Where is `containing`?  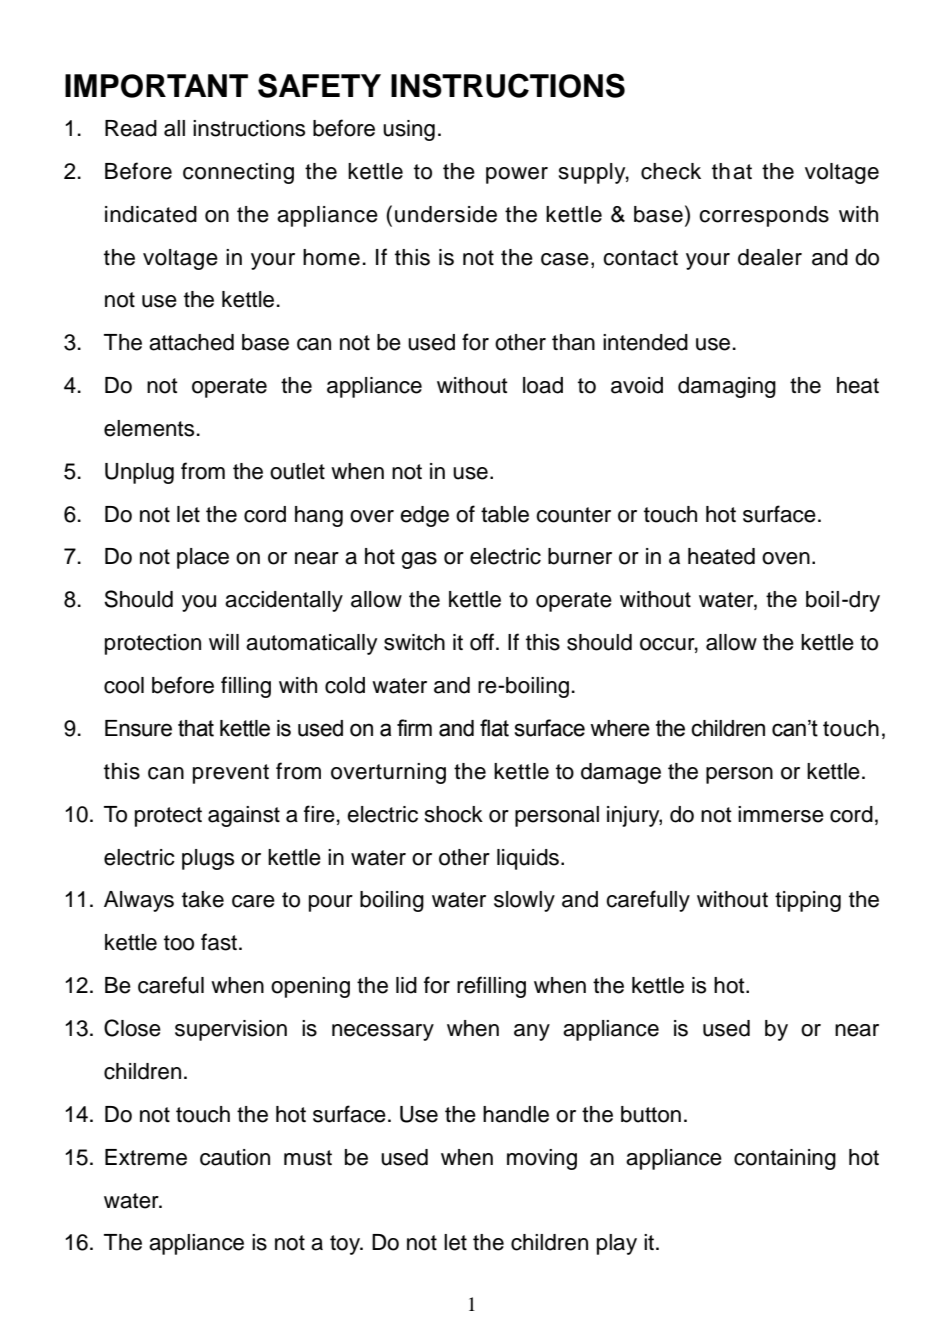 containing is located at coordinates (785, 1159).
